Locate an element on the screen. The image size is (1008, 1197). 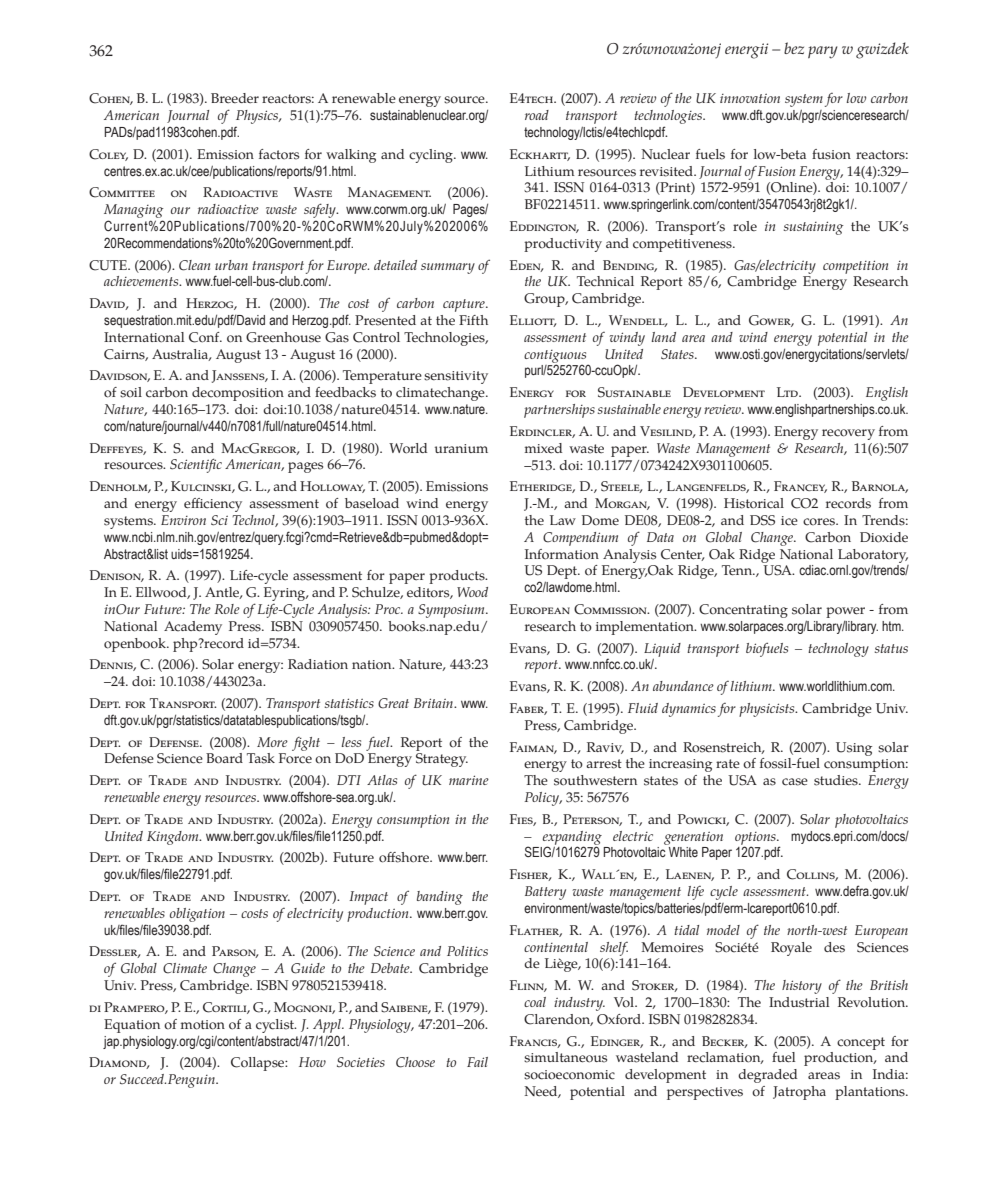
road is located at coordinates (537, 115).
